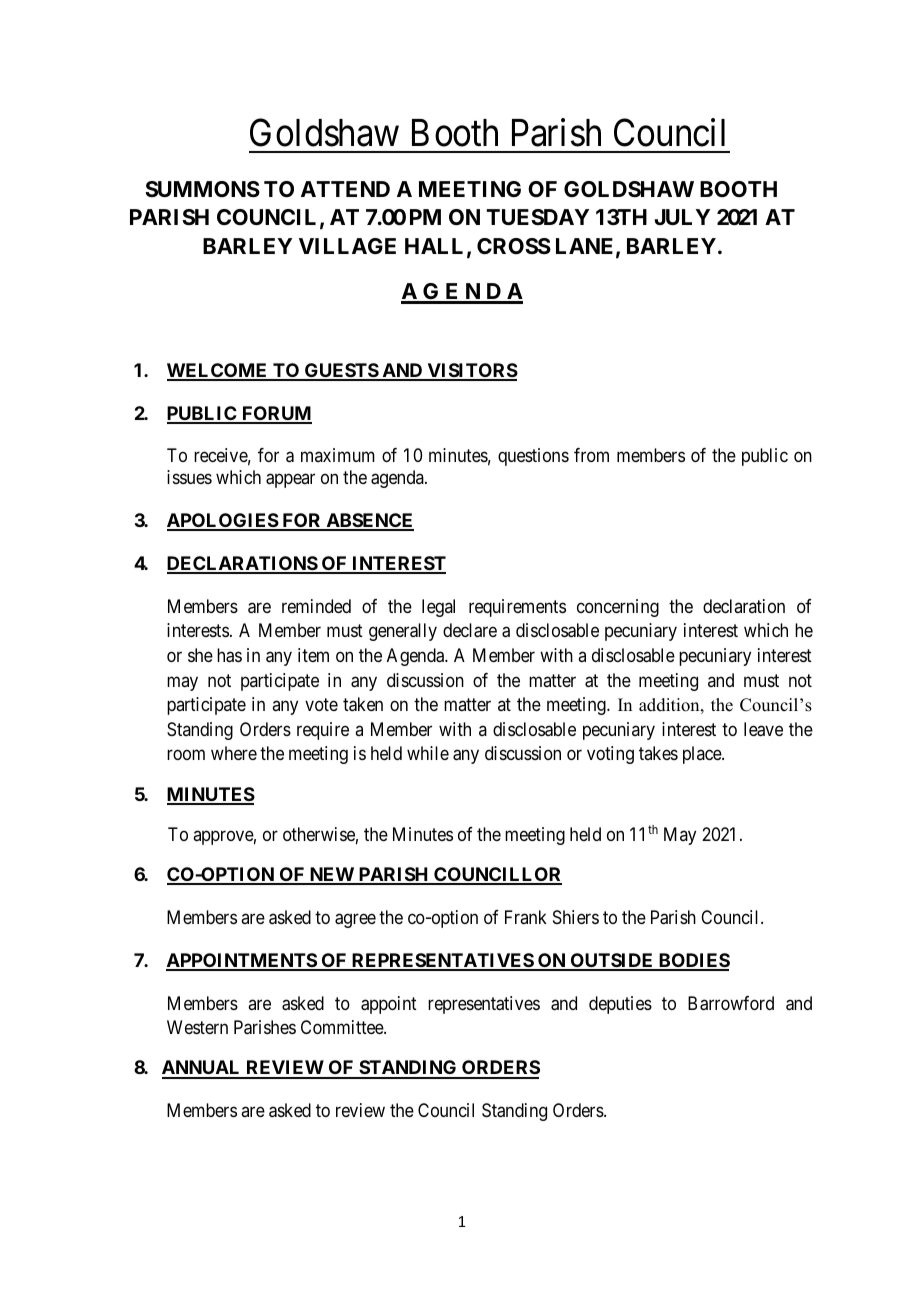  Describe the element at coordinates (202, 189) in the image. I see `SUMMONS` at that location.
